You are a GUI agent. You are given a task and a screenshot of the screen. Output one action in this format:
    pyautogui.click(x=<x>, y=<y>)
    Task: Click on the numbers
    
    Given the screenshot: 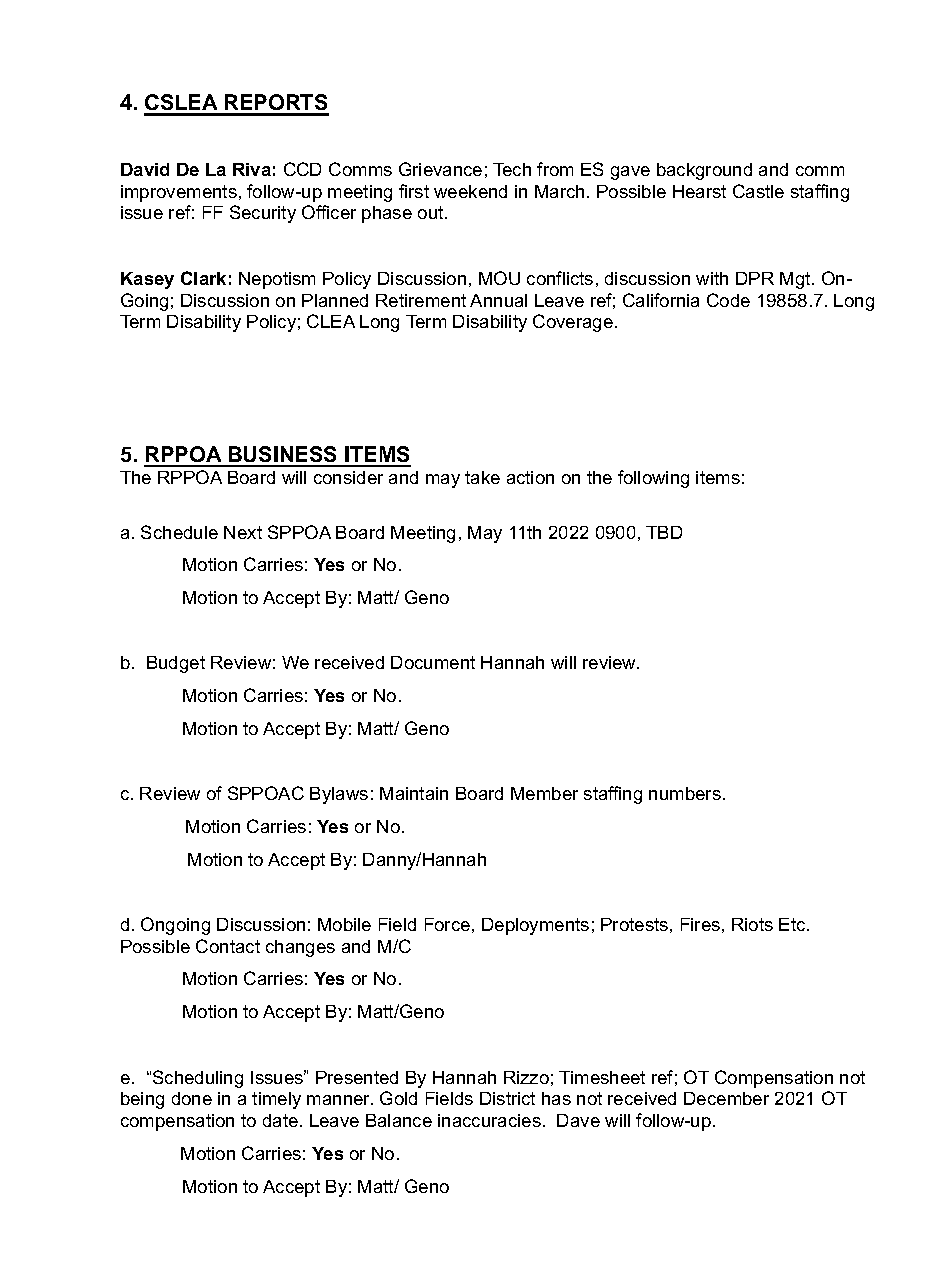 What is the action you would take?
    pyautogui.click(x=685, y=793)
